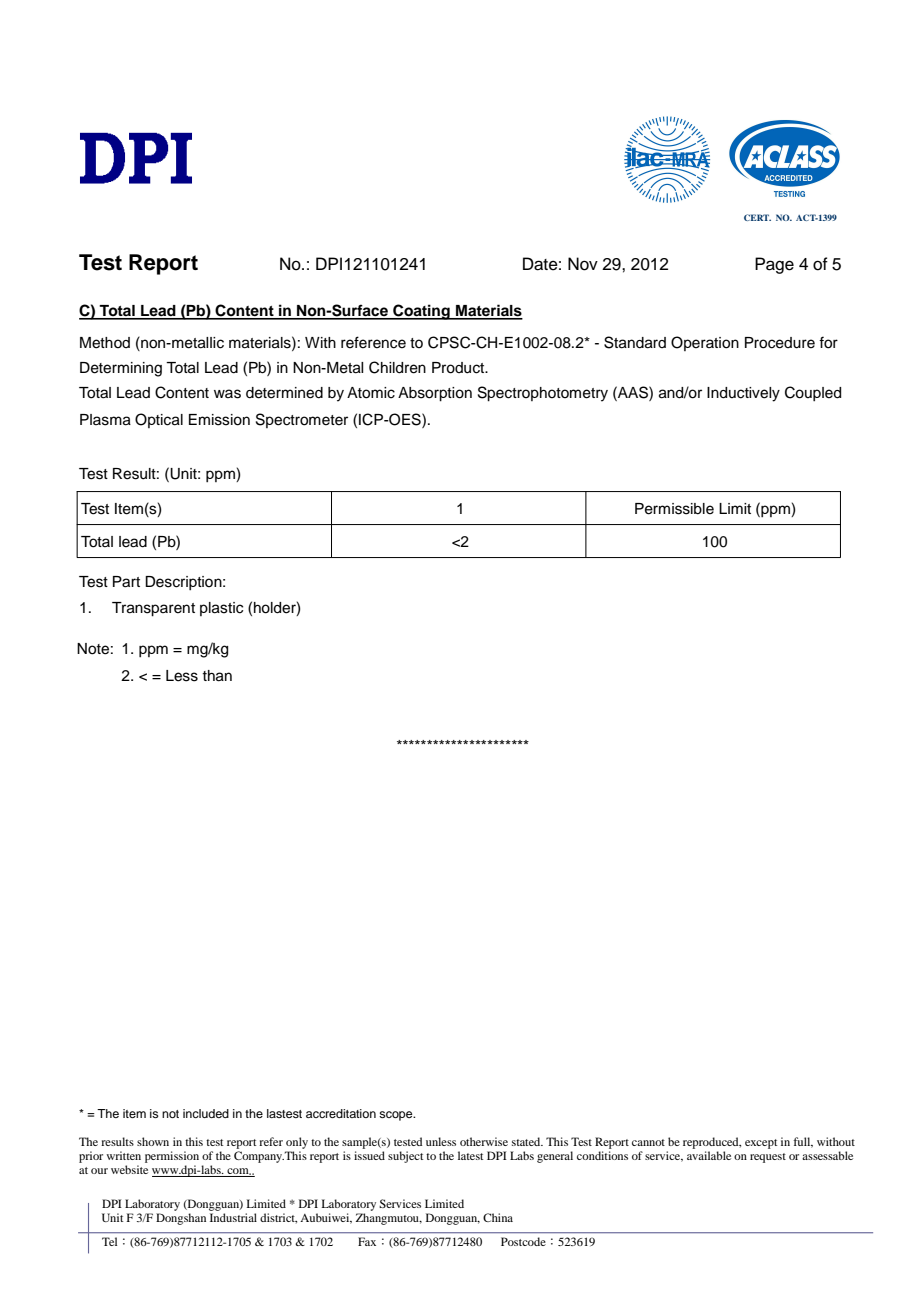 The height and width of the screenshot is (1308, 924). What do you see at coordinates (221, 609) in the screenshot?
I see `plastic` at bounding box center [221, 609].
